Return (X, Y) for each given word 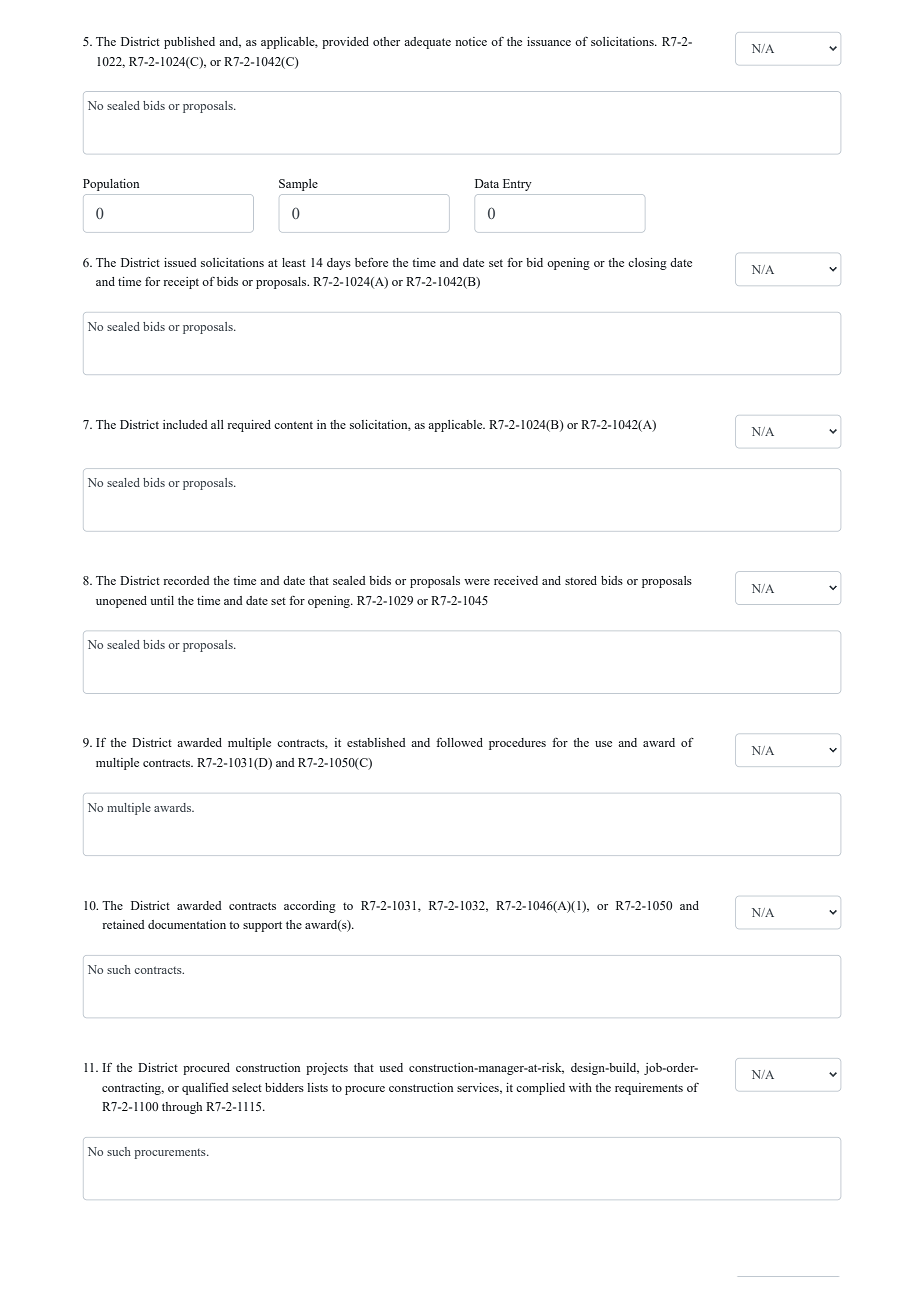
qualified (205, 1089)
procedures (517, 744)
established (376, 742)
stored (581, 580)
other (386, 41)
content (293, 425)
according (310, 907)
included (185, 424)
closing (647, 264)
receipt (181, 283)
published (189, 43)
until (162, 600)
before (371, 262)
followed (459, 742)
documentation (187, 924)
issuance (549, 41)
